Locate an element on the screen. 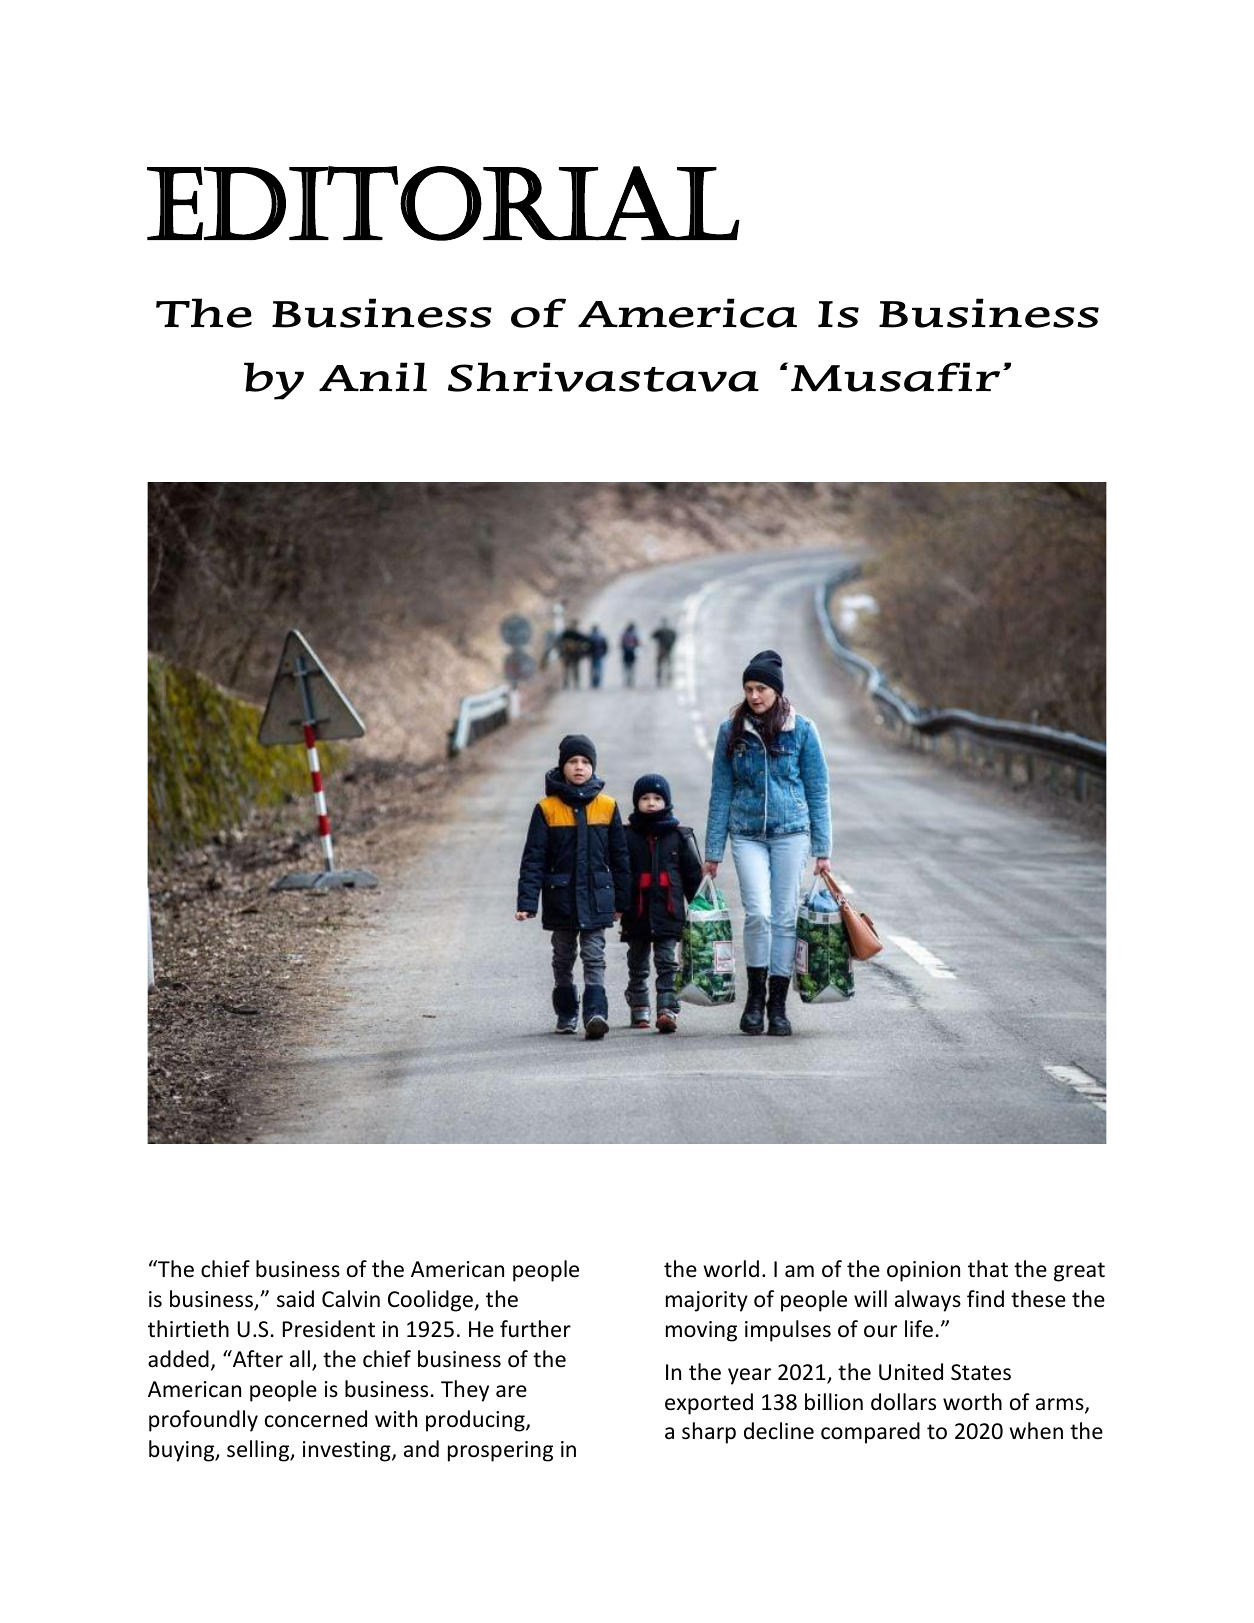 This screenshot has height=1623, width=1254. exported is located at coordinates (709, 1404).
